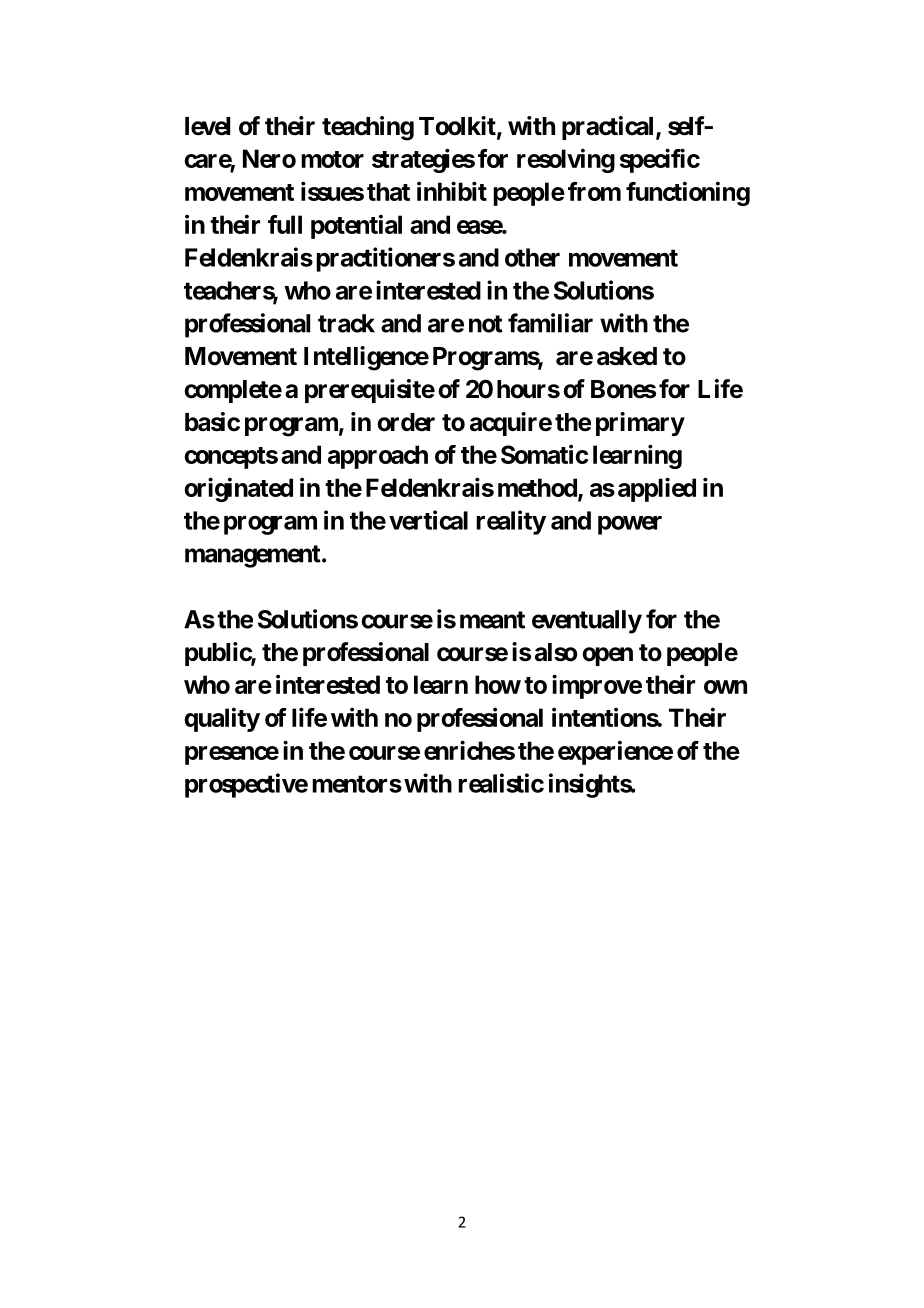 Image resolution: width=924 pixels, height=1308 pixels. I want to click on inhibit, so click(452, 191).
